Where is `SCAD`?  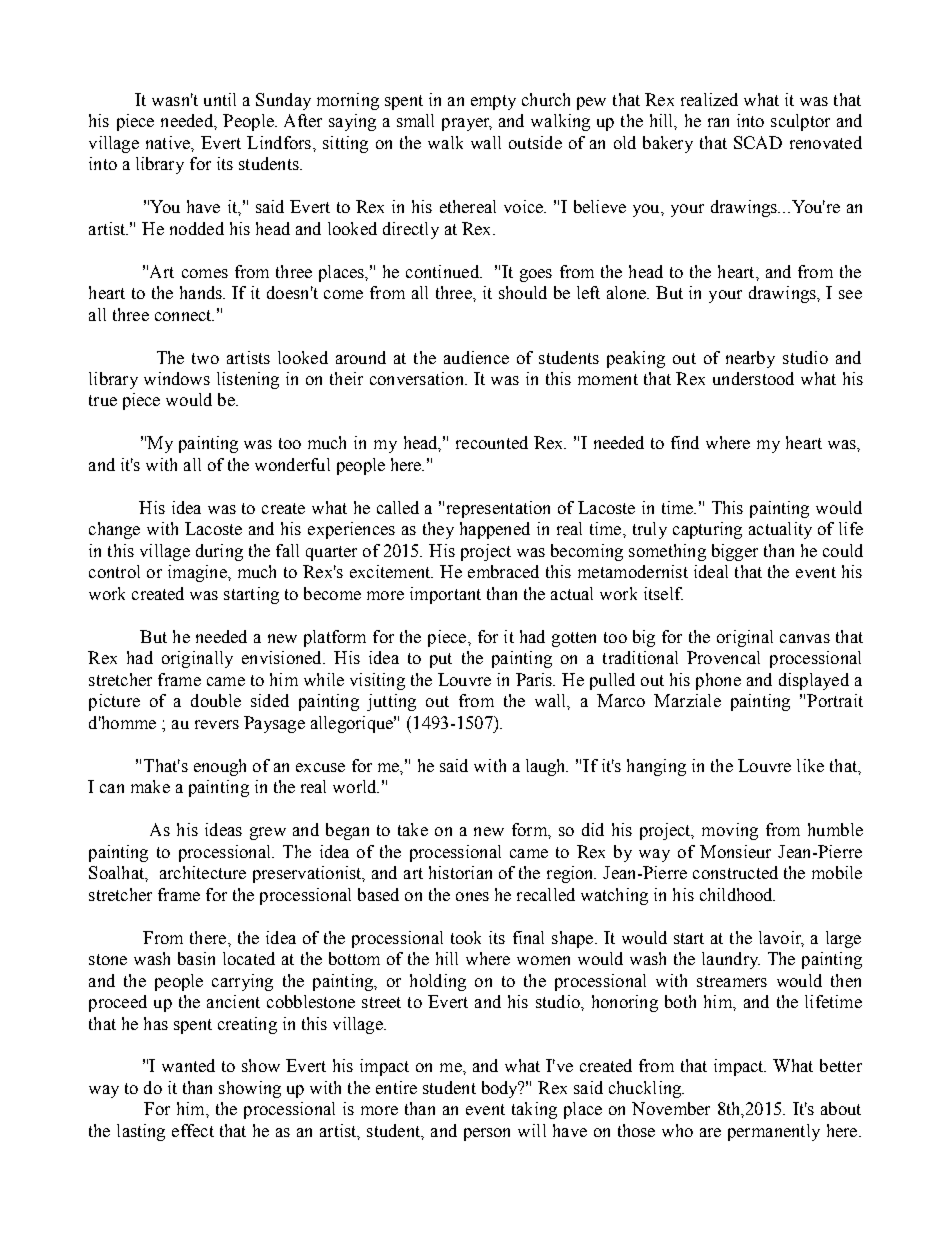 SCAD is located at coordinates (758, 142).
